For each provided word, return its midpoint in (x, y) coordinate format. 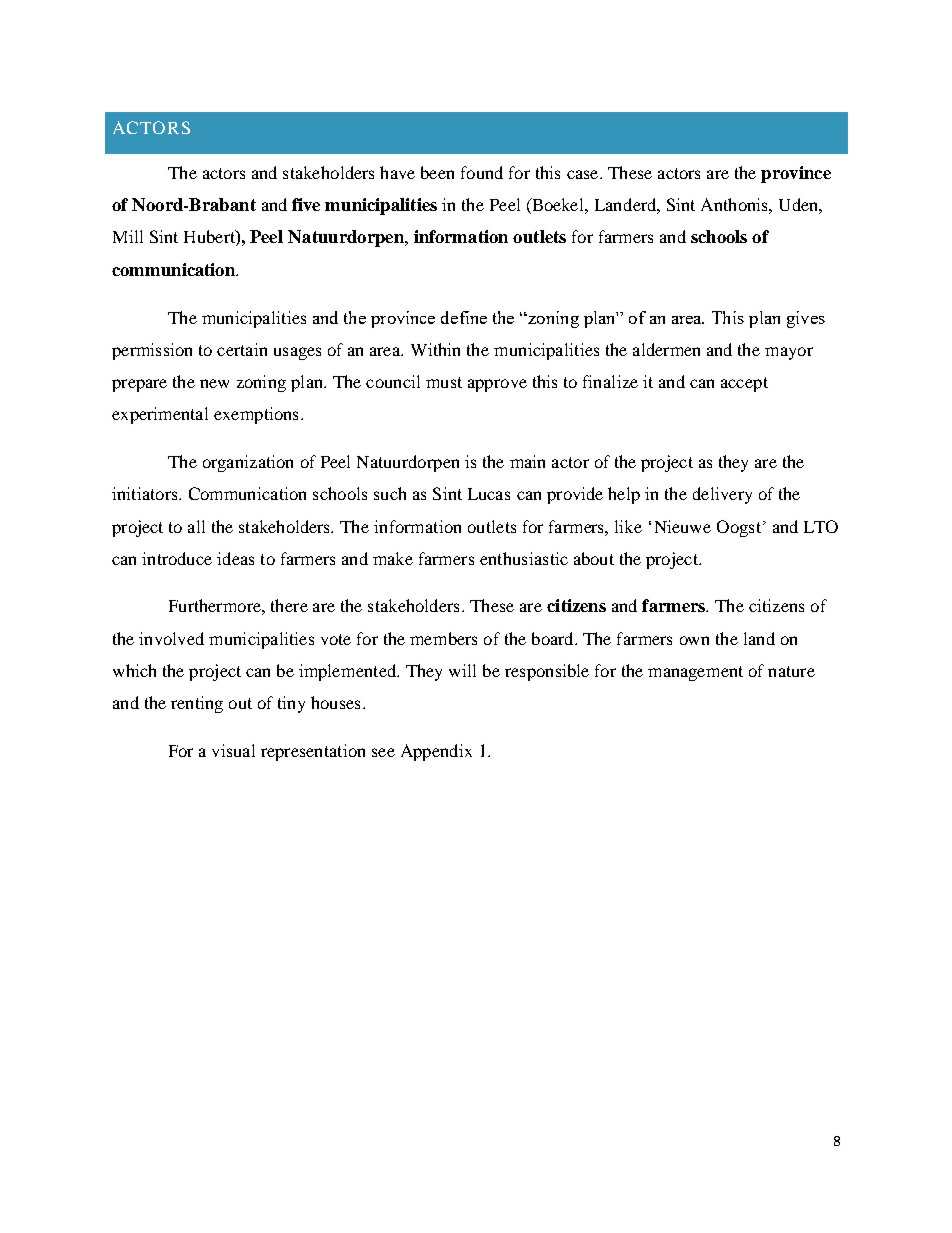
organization (248, 463)
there (289, 605)
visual (233, 750)
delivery (722, 495)
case (584, 174)
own (694, 640)
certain (242, 349)
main (527, 461)
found (482, 172)
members (443, 638)
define (464, 317)
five (306, 204)
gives (806, 319)
